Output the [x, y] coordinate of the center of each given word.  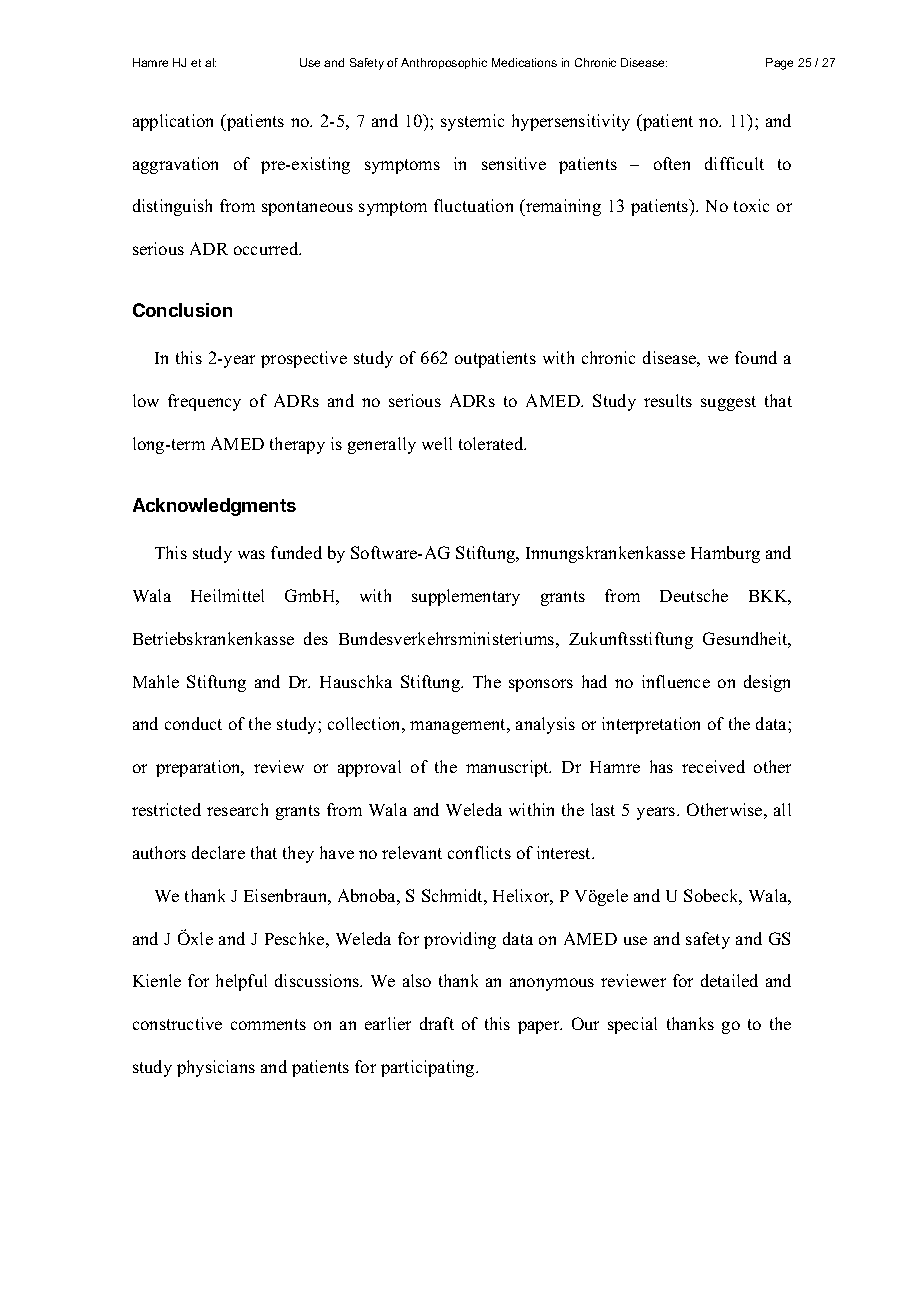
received [713, 766]
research [237, 809]
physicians [216, 1068]
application [173, 122]
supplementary [466, 597]
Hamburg [725, 554]
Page [779, 64]
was [251, 554]
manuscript [508, 768]
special [632, 1025]
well [437, 443]
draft [437, 1023]
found [756, 357]
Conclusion [182, 310]
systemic [472, 122]
